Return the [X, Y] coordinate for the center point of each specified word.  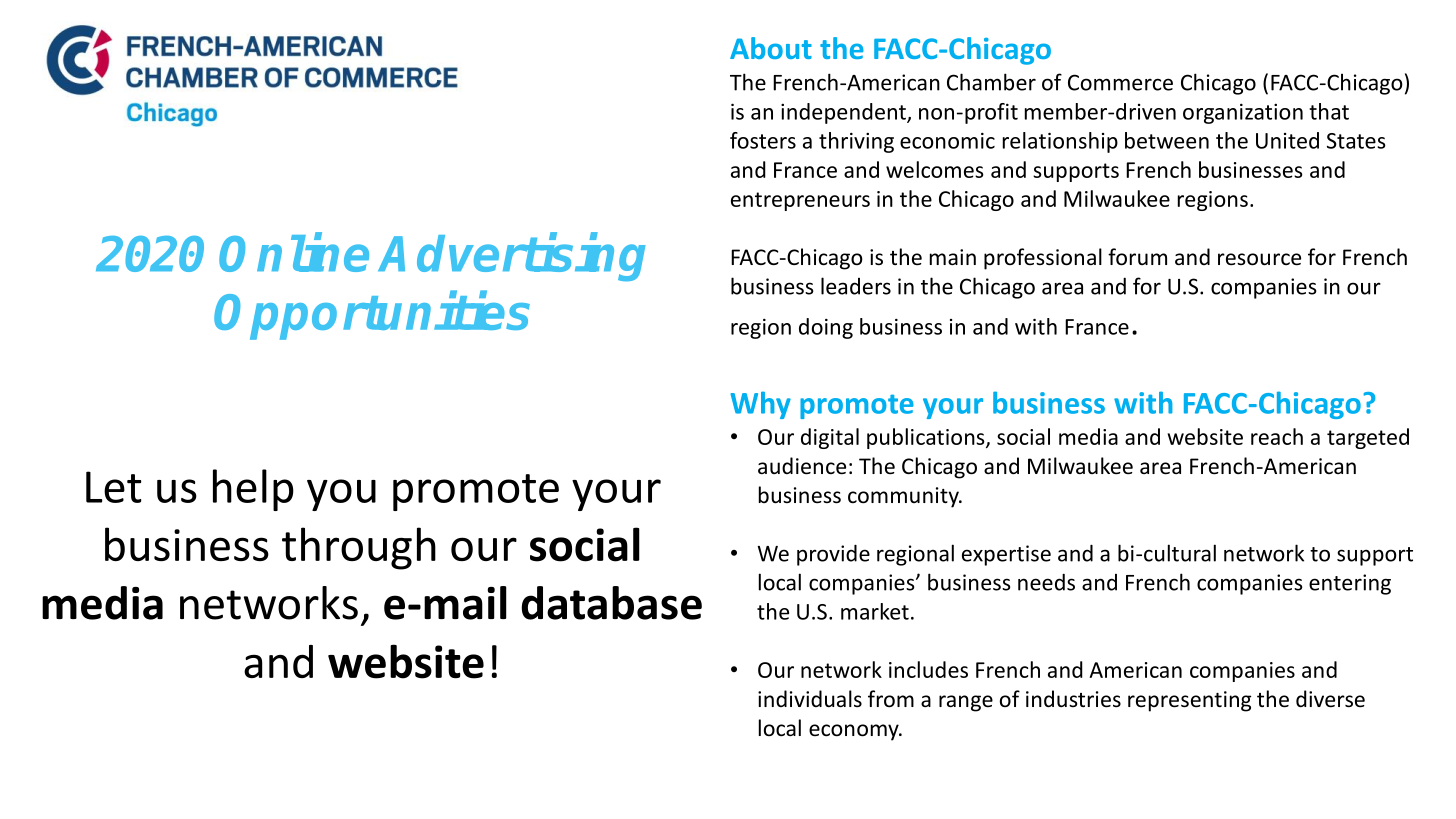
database [611, 603]
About [771, 48]
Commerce [1120, 82]
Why [760, 405]
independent [844, 113]
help [253, 490]
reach [1277, 436]
